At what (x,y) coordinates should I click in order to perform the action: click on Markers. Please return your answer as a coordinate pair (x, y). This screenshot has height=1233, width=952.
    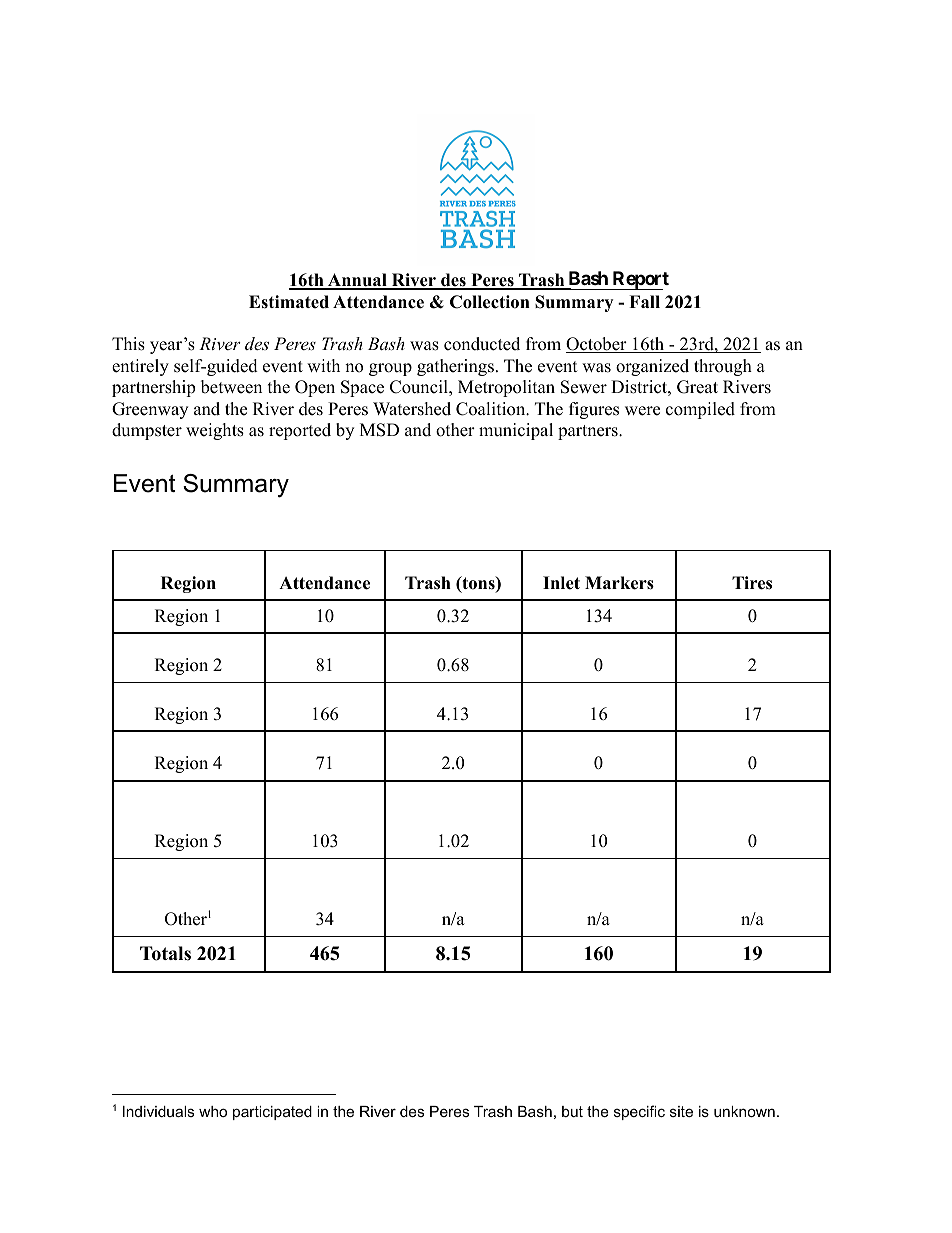
    Looking at the image, I should click on (619, 583).
